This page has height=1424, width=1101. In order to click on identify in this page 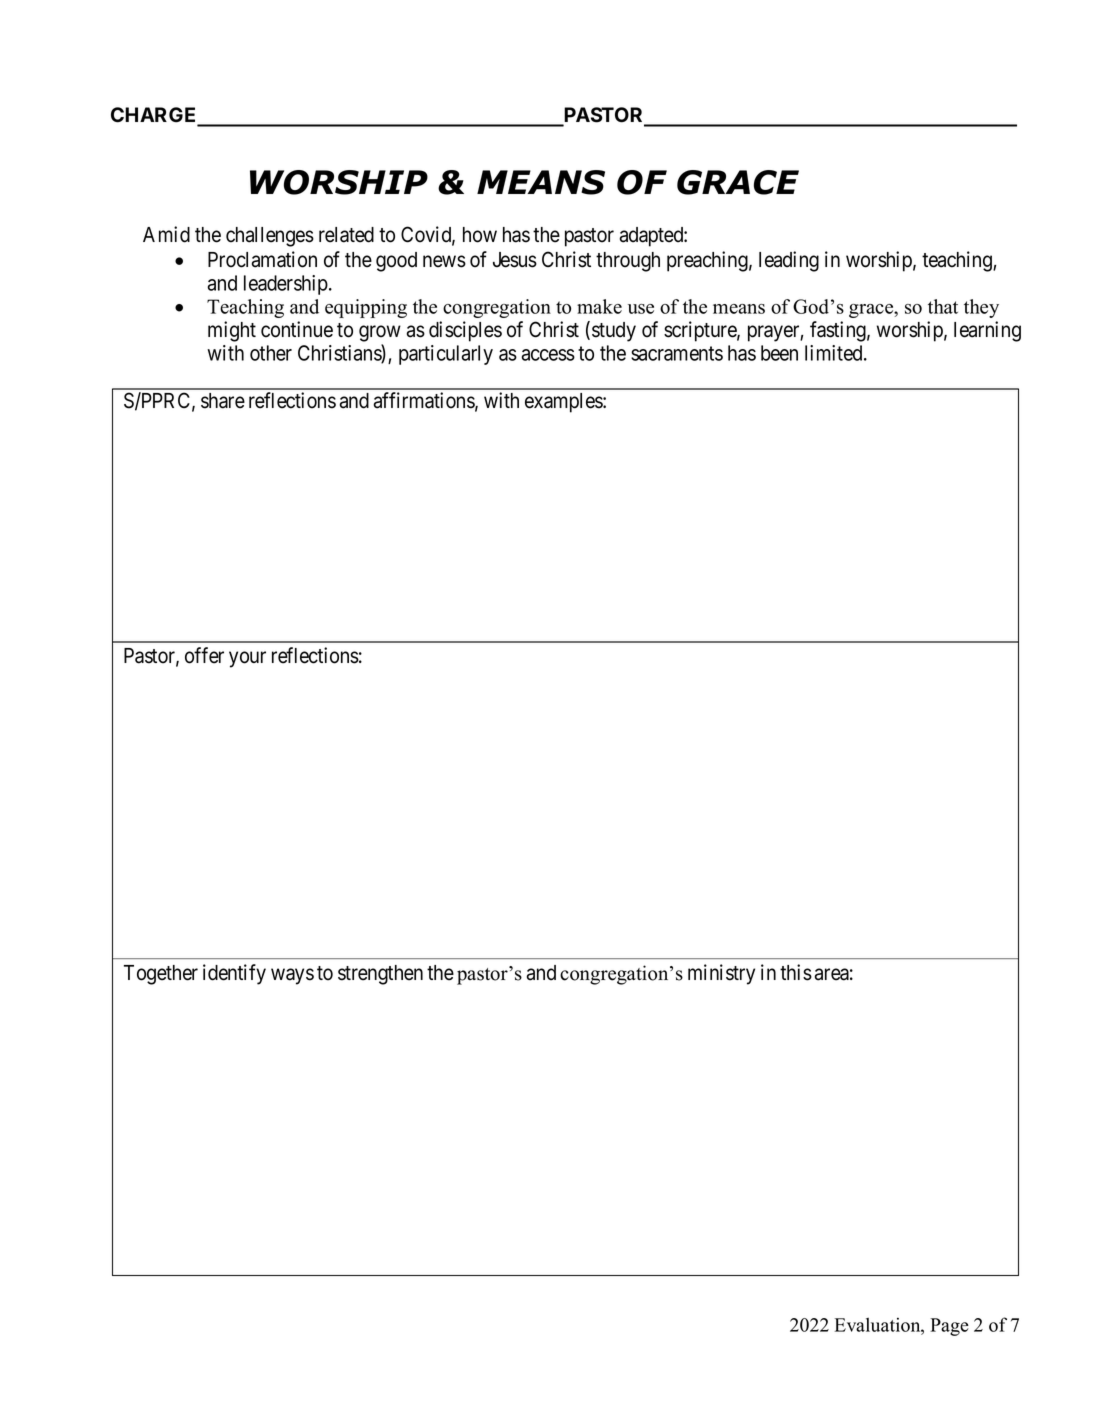, I will do `click(234, 974)`.
